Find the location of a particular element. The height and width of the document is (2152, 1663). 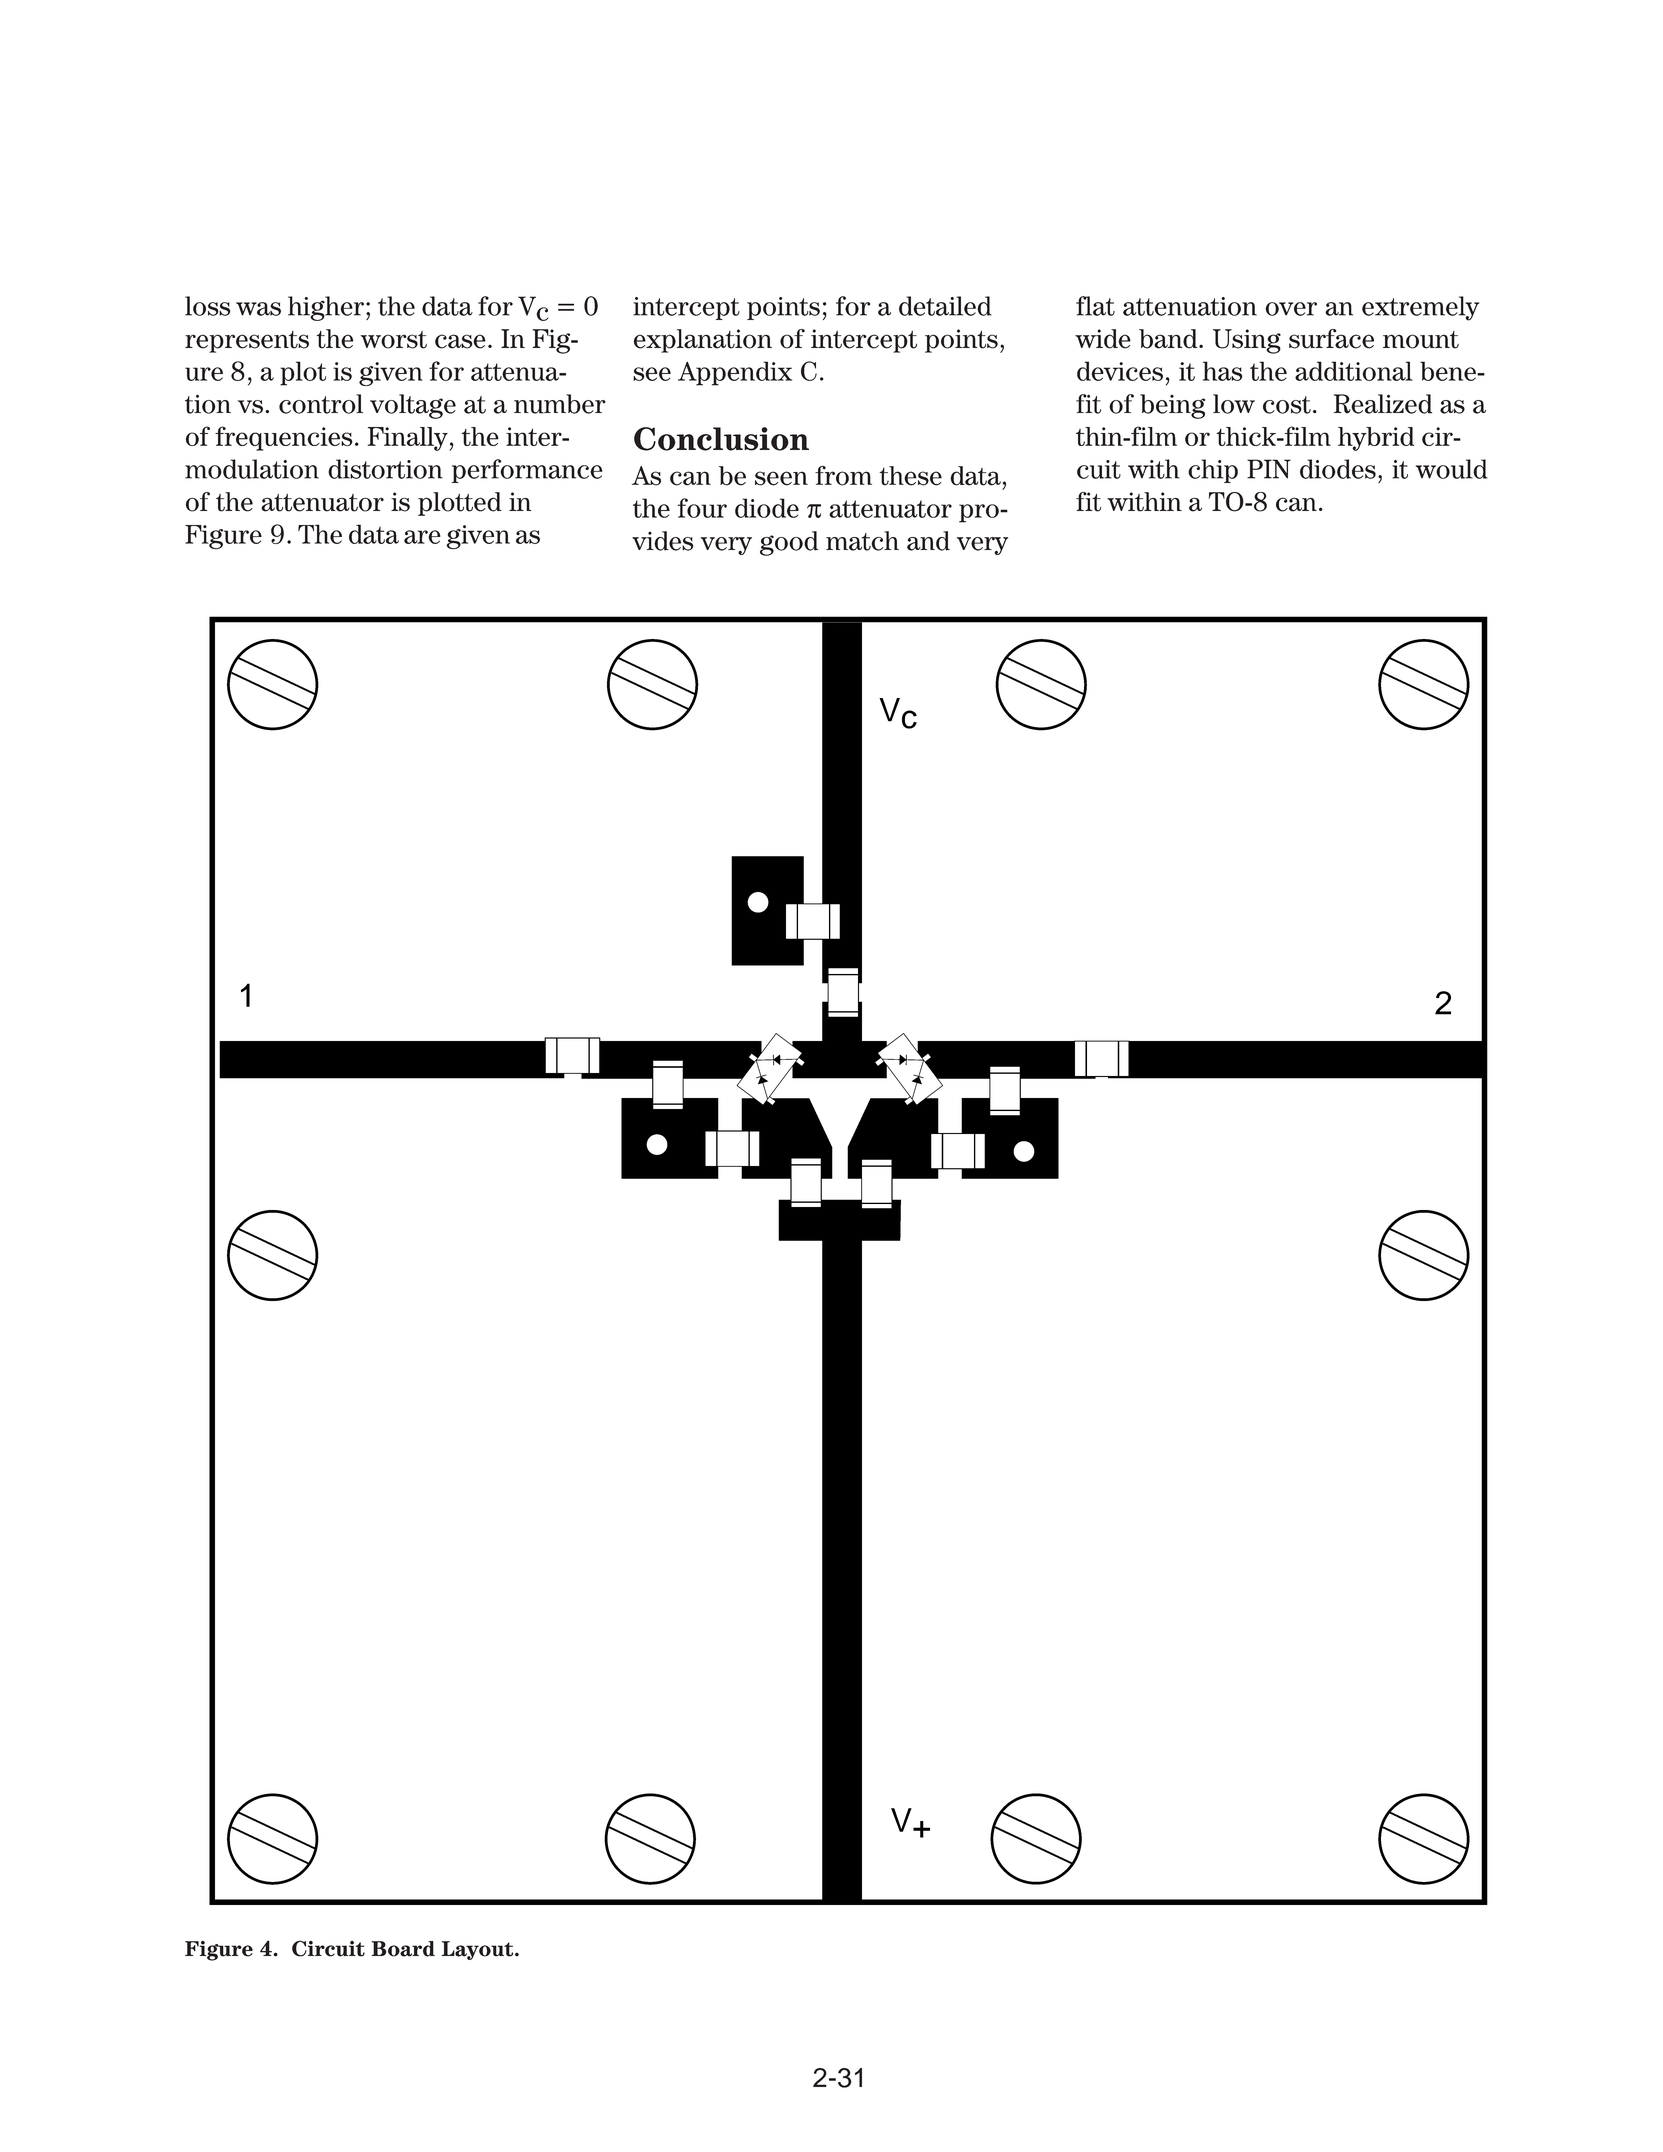

PIN is located at coordinates (1269, 469).
